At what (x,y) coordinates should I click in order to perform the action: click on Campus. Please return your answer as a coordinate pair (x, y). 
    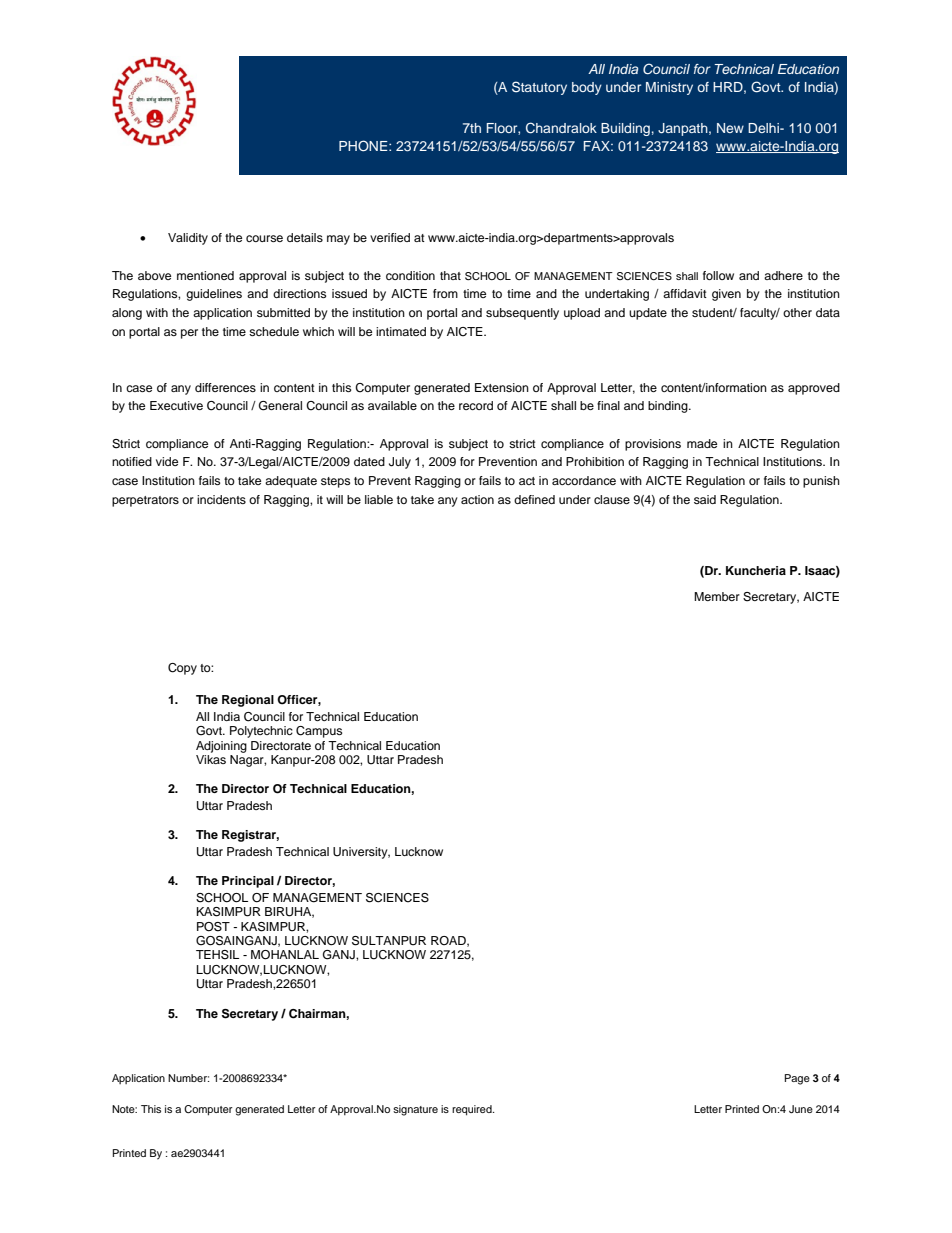
    Looking at the image, I should click on (319, 732).
